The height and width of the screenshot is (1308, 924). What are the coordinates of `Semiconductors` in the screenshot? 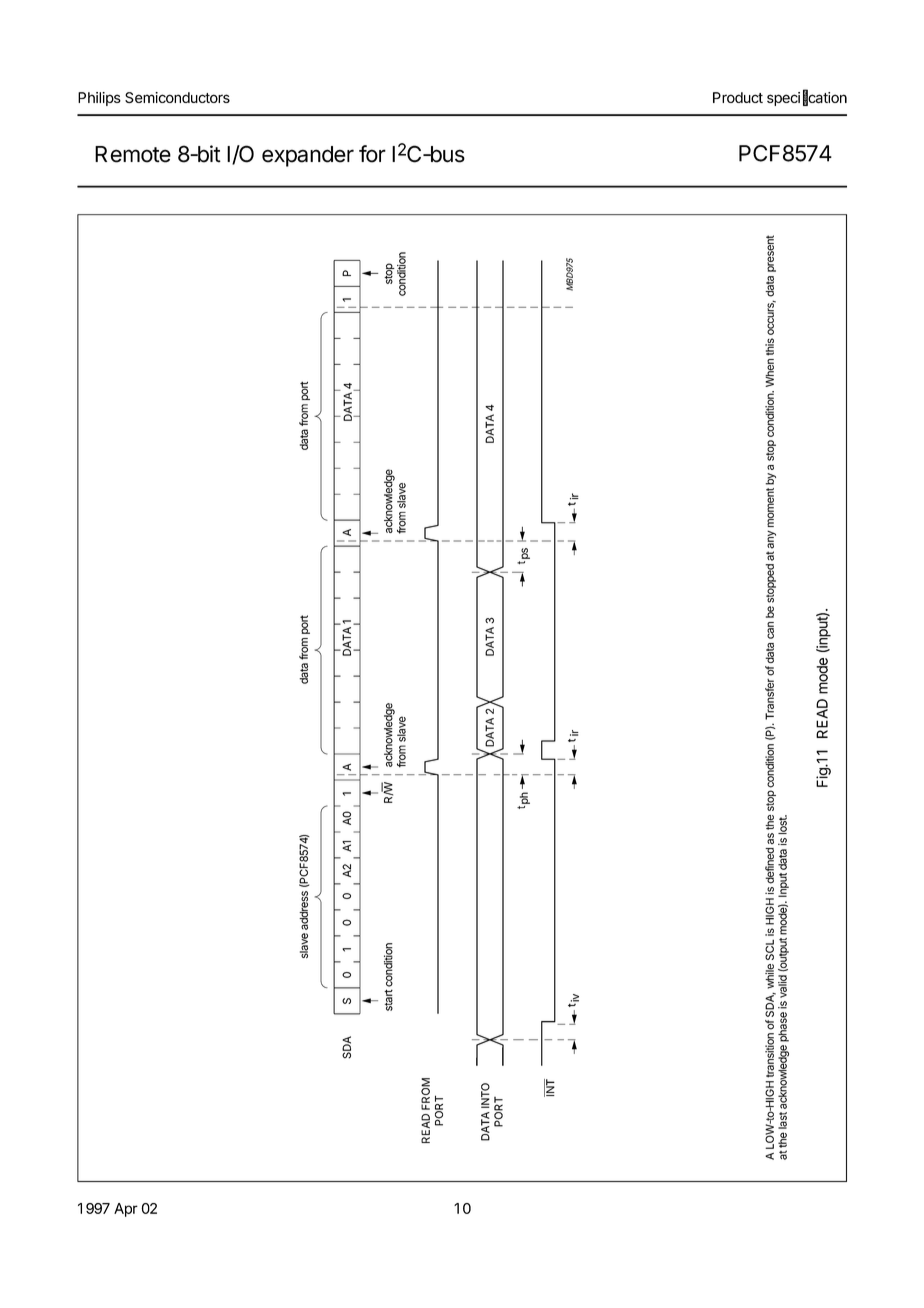 It's located at (177, 97).
